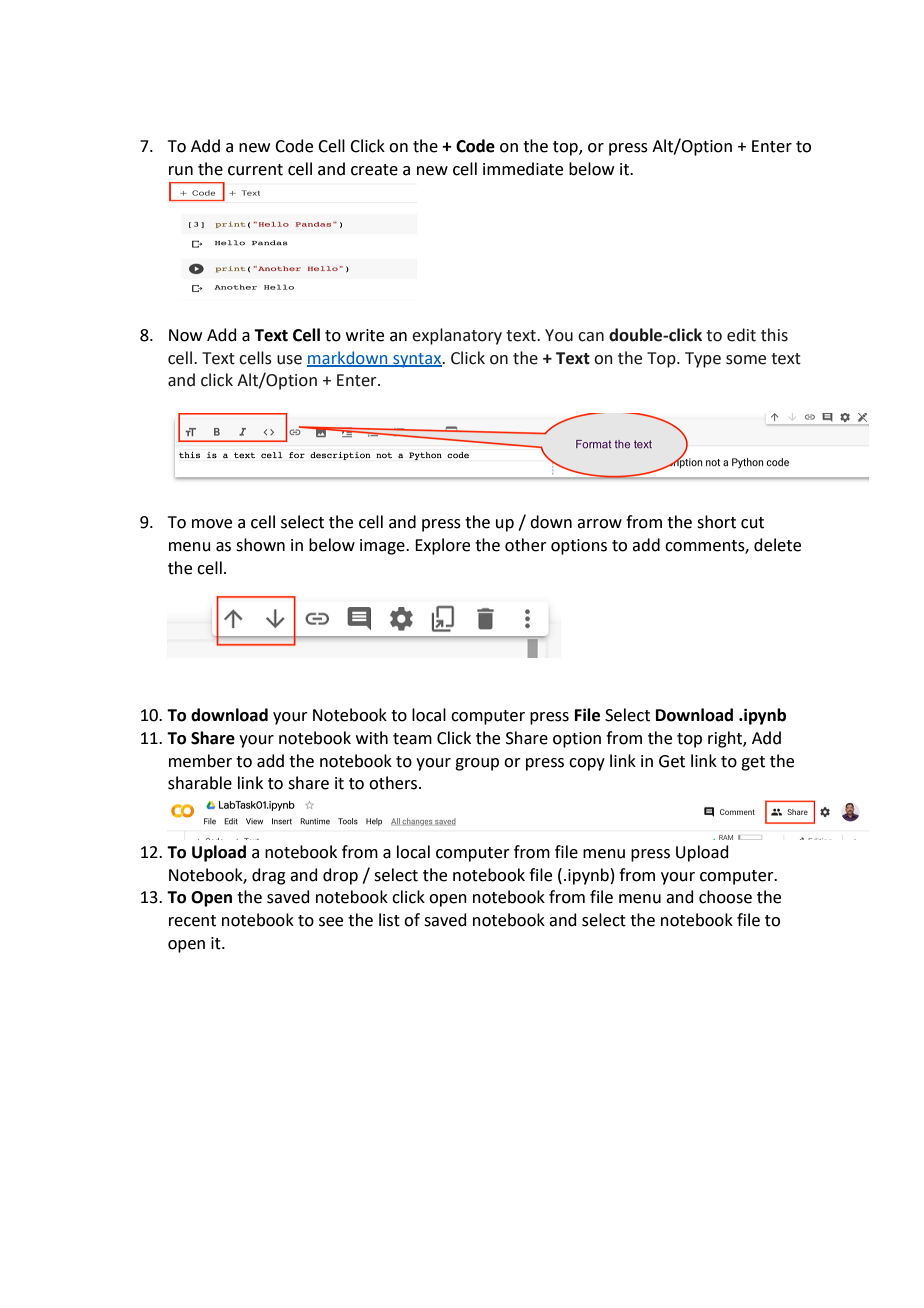 Image resolution: width=924 pixels, height=1308 pixels. I want to click on member, so click(200, 761).
